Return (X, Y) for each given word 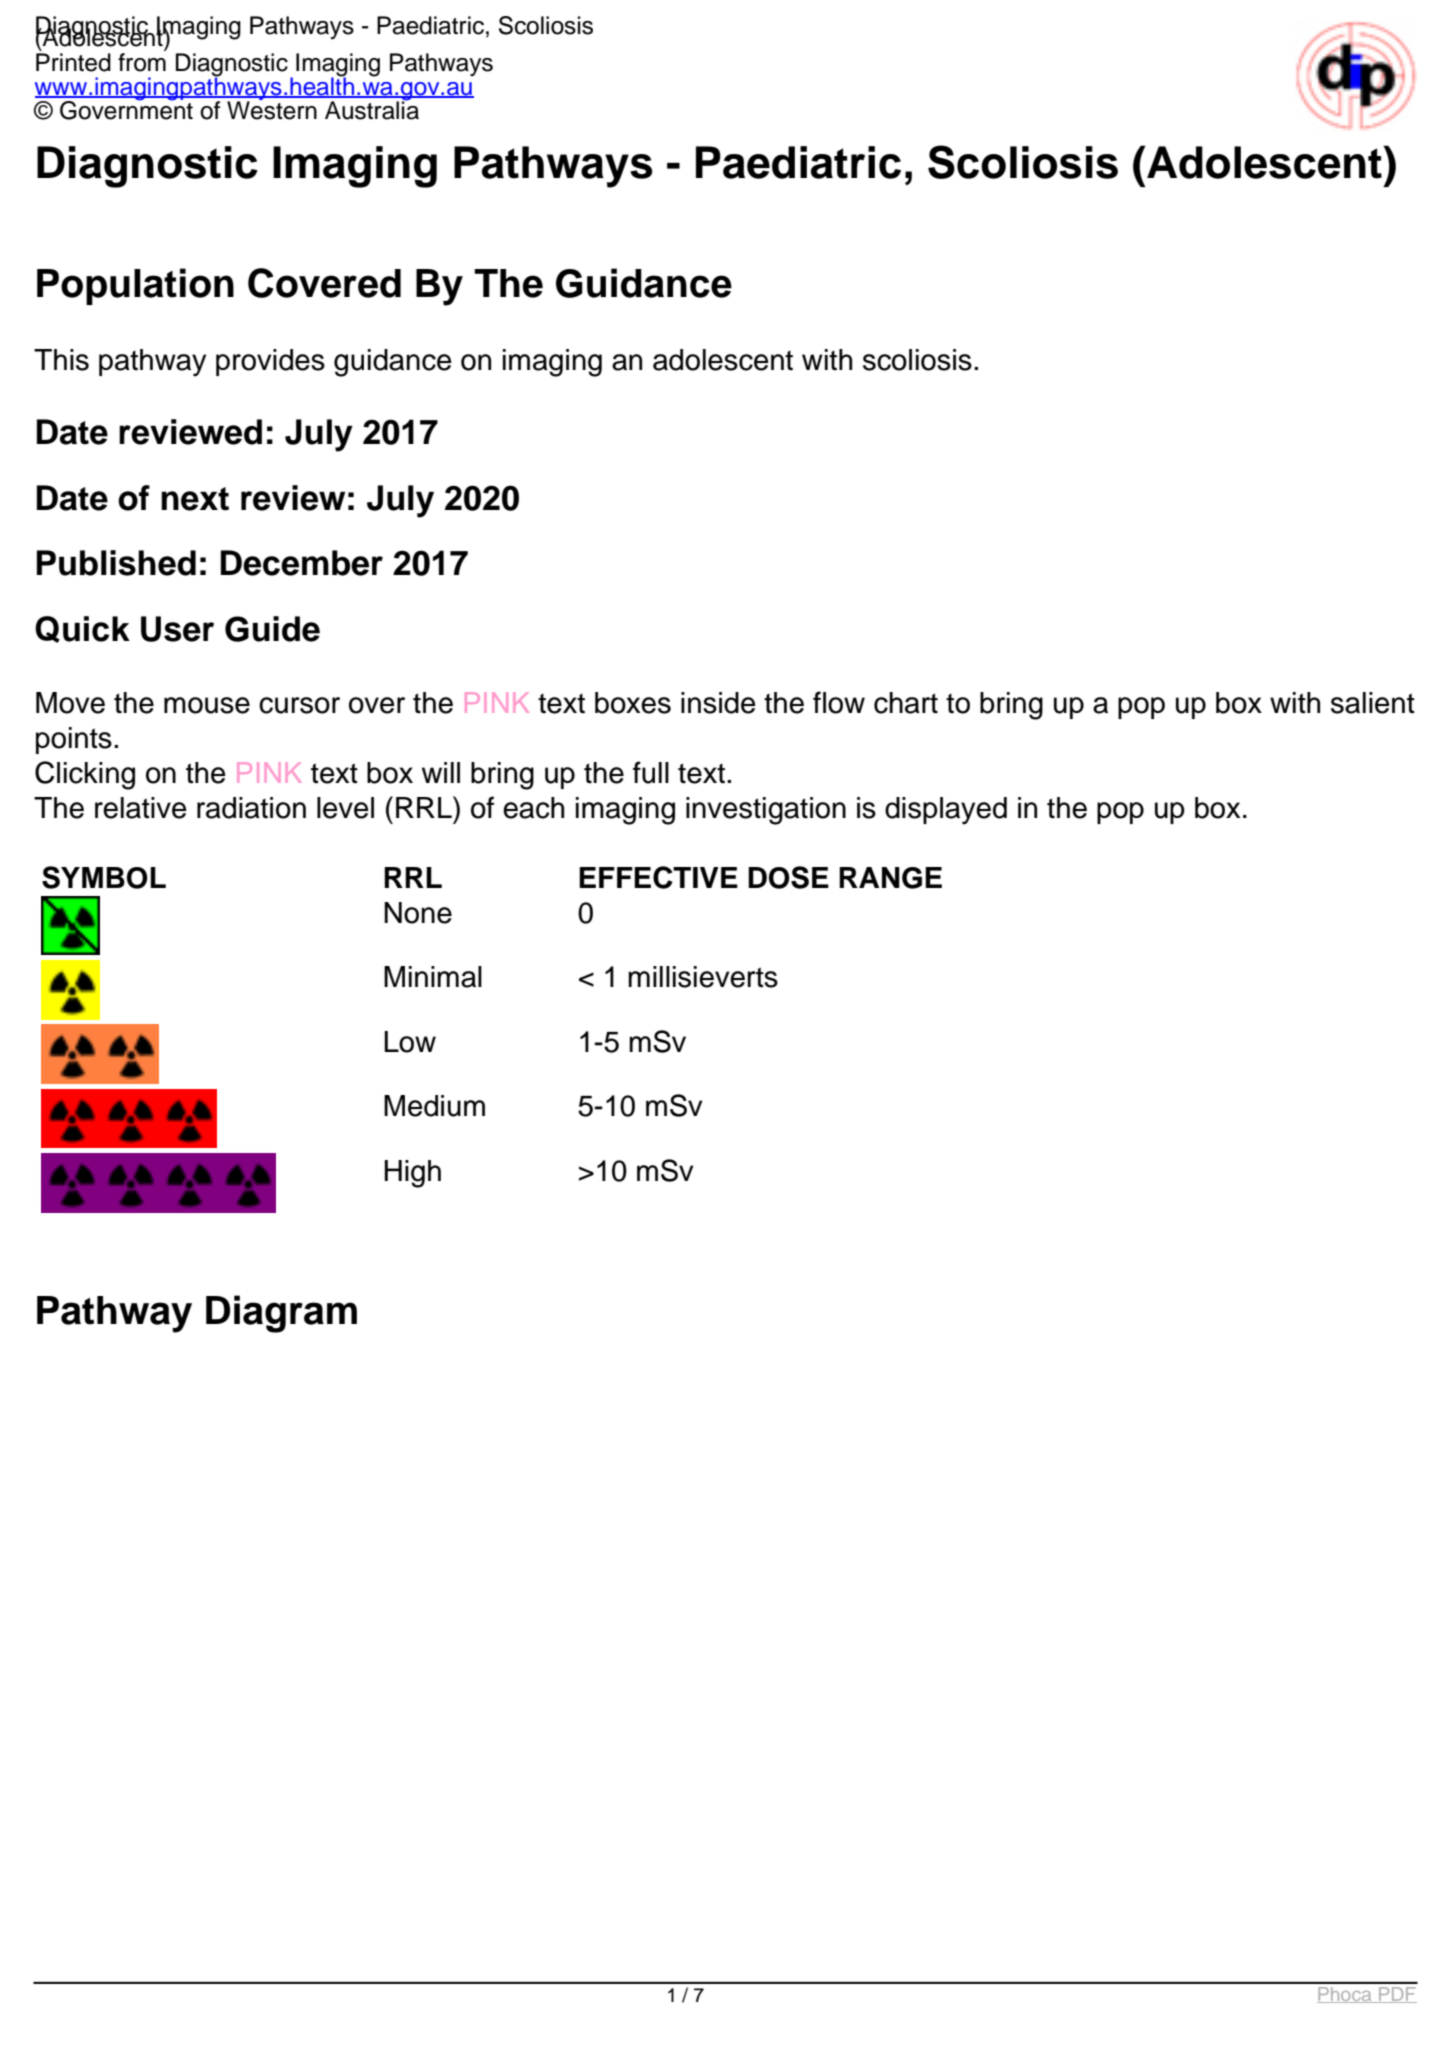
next (195, 499)
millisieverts (703, 977)
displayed (946, 811)
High (412, 1174)
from (142, 61)
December (301, 563)
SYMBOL (104, 877)
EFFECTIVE (658, 877)
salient (1373, 703)
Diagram (281, 1314)
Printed (73, 62)
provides (270, 362)
